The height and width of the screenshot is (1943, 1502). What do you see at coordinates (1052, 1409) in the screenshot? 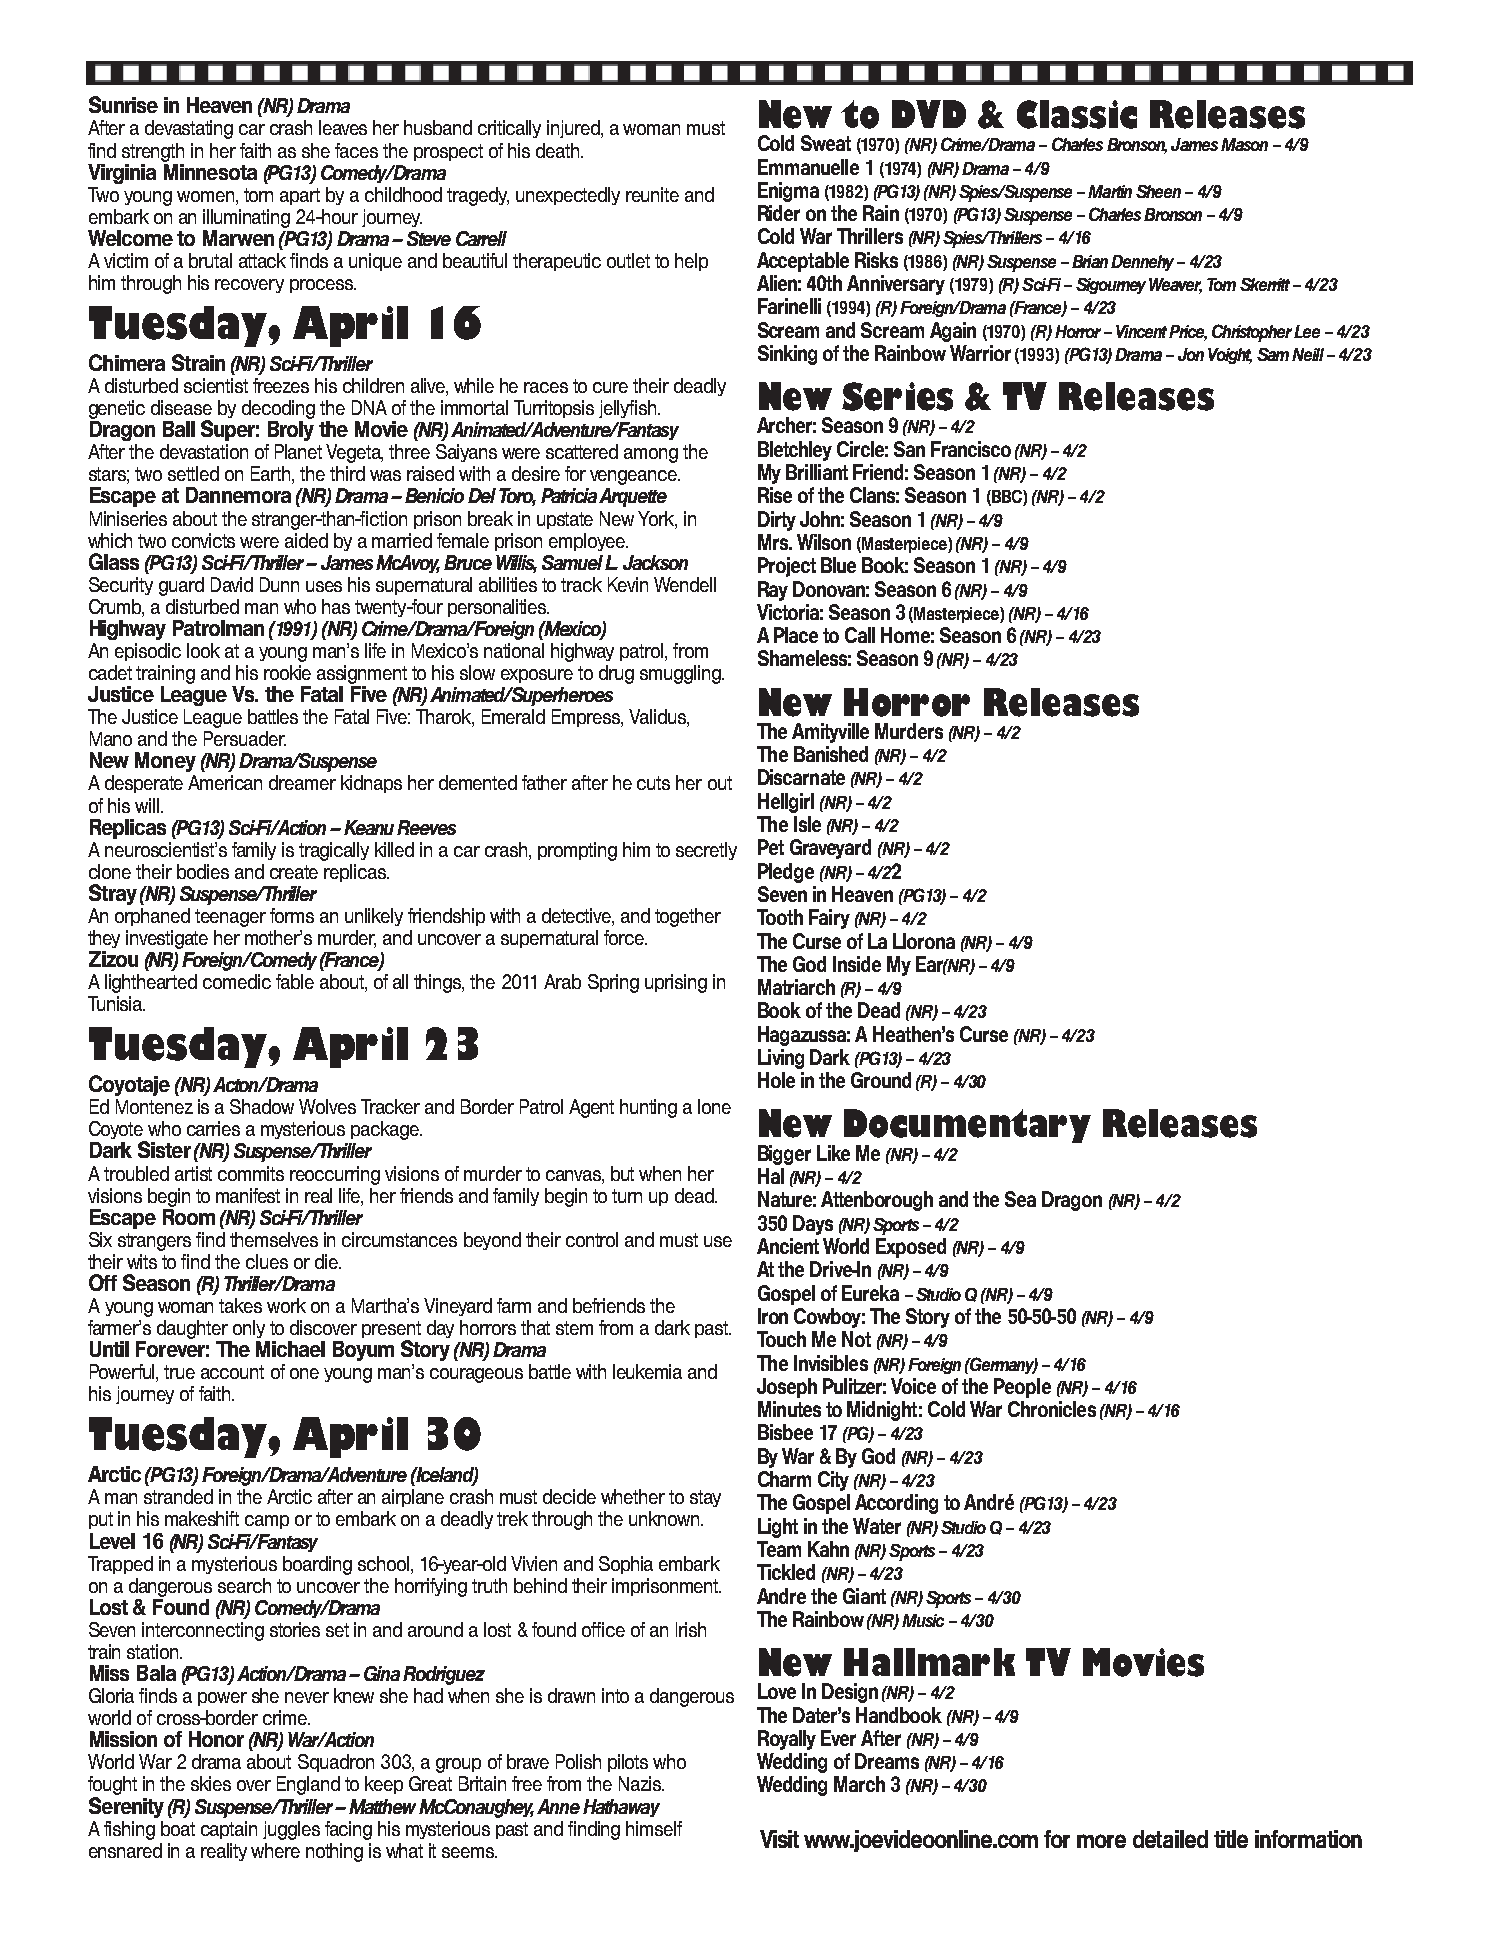
I see `Chronicles` at bounding box center [1052, 1409].
